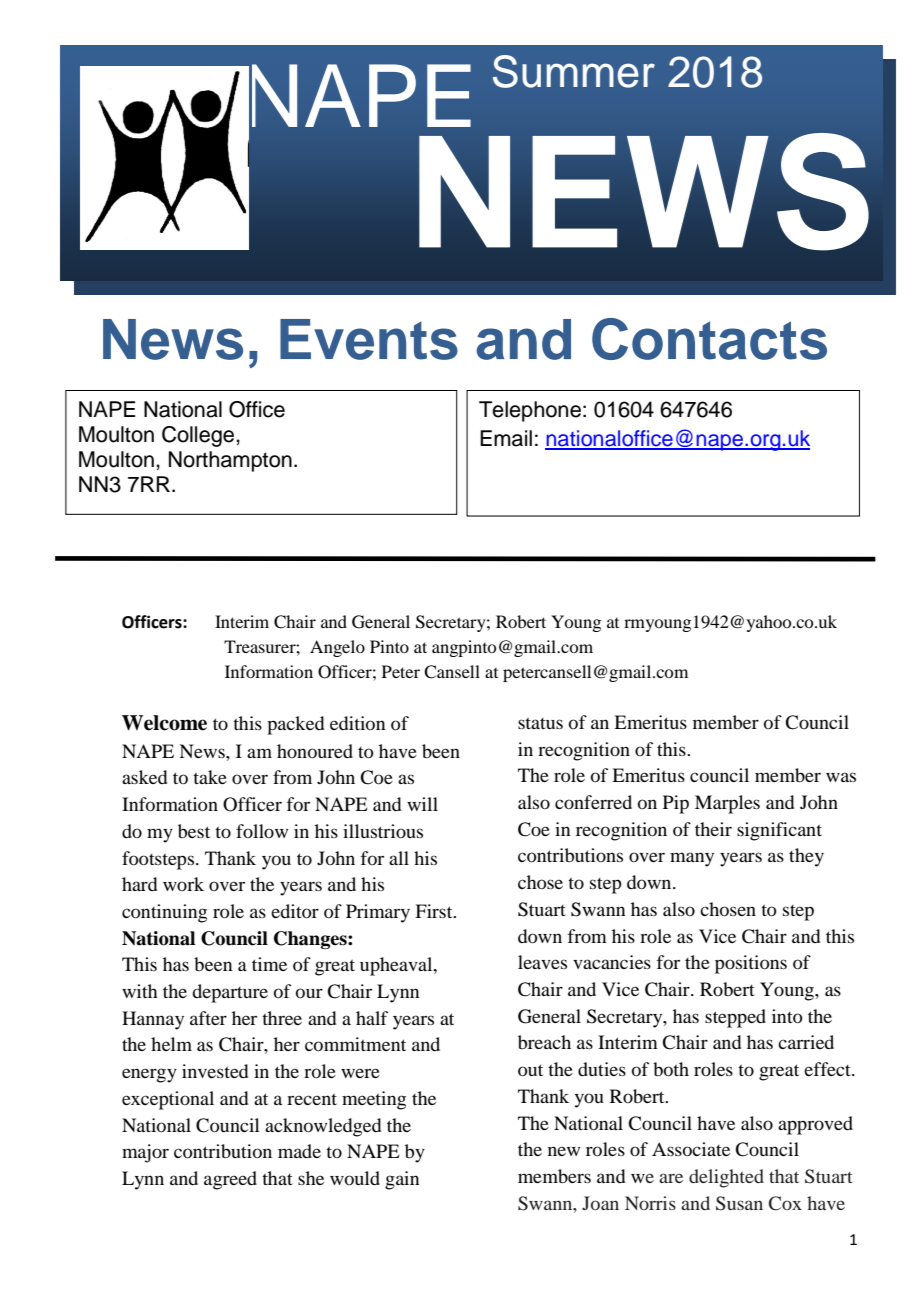  Describe the element at coordinates (230, 1180) in the screenshot. I see `agreed` at that location.
